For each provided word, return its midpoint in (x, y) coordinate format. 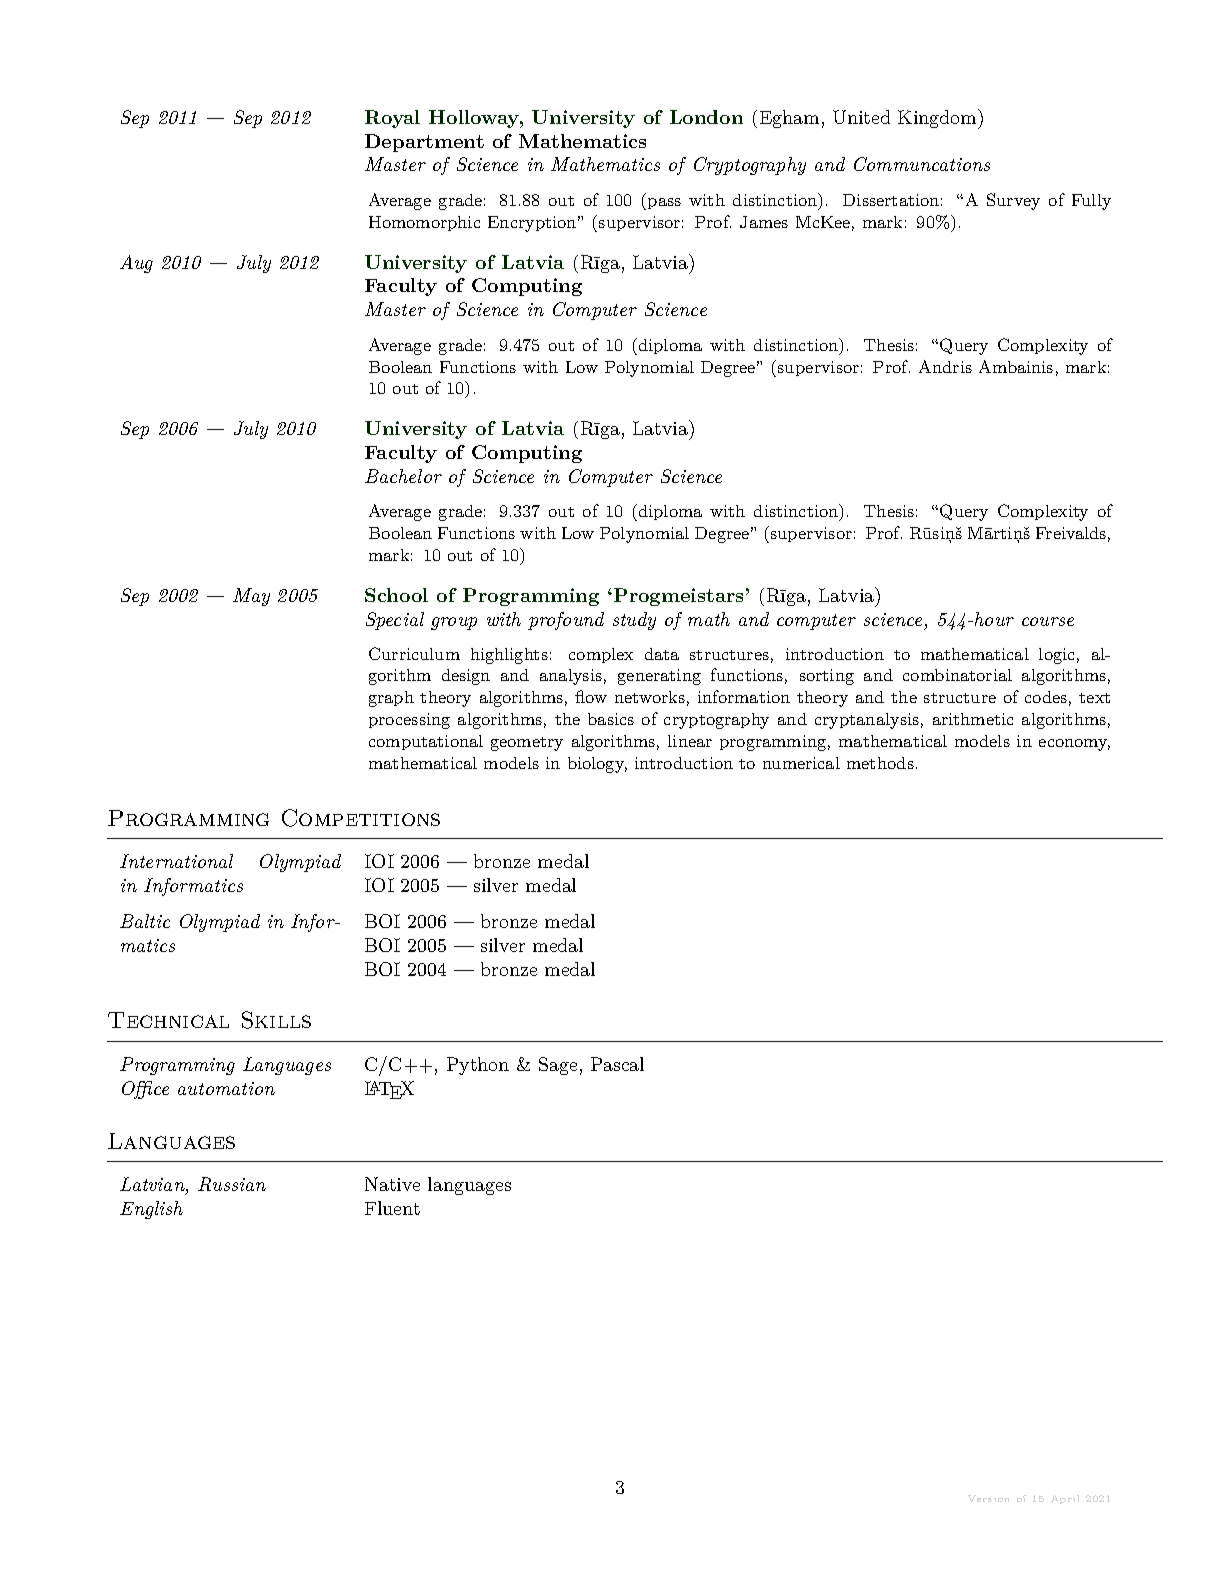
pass (664, 203)
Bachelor (403, 476)
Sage (558, 1066)
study (634, 621)
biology (597, 765)
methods (880, 763)
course (1048, 621)
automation (226, 1088)
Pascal (617, 1064)
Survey (1013, 201)
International (176, 861)
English (151, 1210)
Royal (392, 119)
